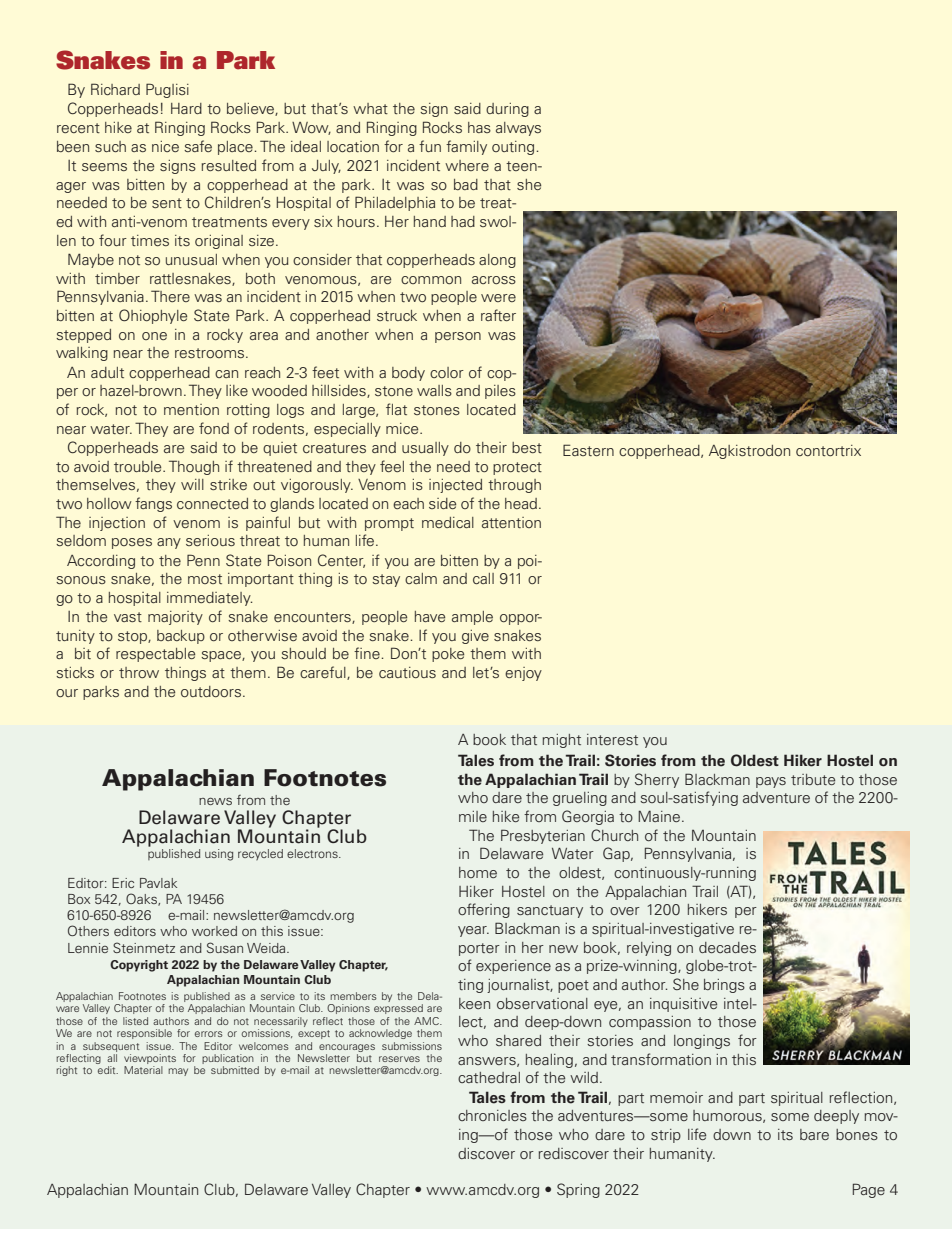 Image resolution: width=952 pixels, height=1233 pixels. What do you see at coordinates (466, 147) in the image?
I see `family` at bounding box center [466, 147].
